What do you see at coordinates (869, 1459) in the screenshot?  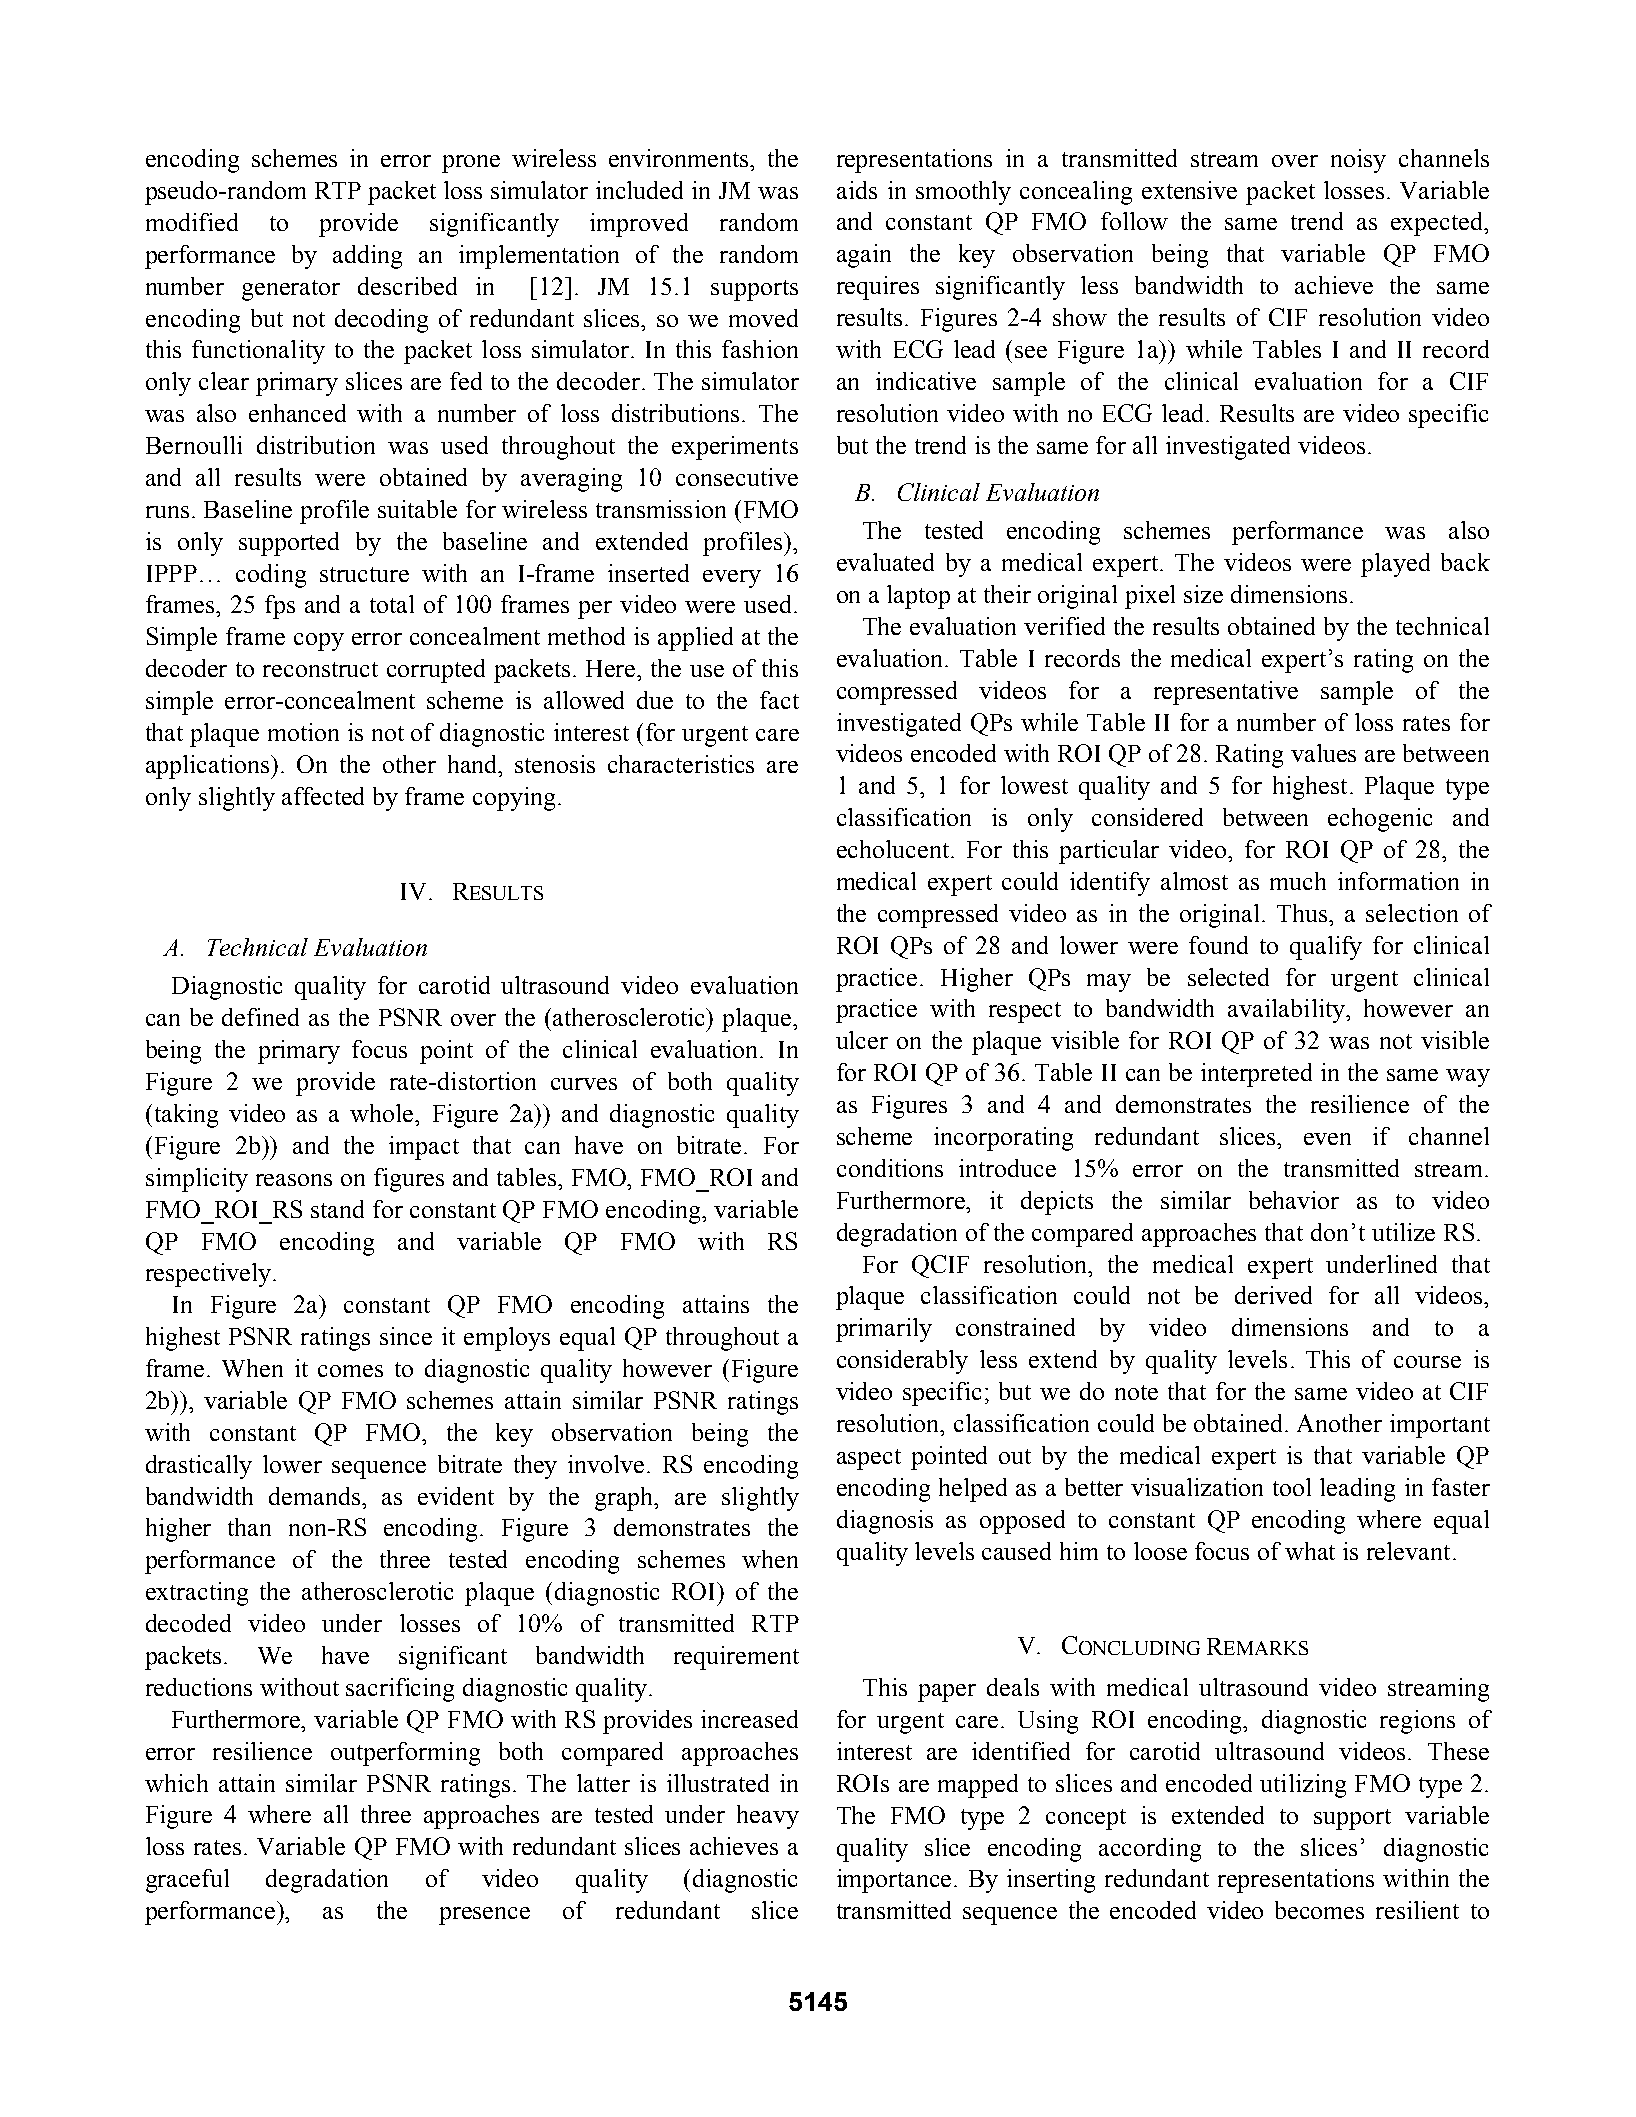 I see `aspect` at bounding box center [869, 1459].
